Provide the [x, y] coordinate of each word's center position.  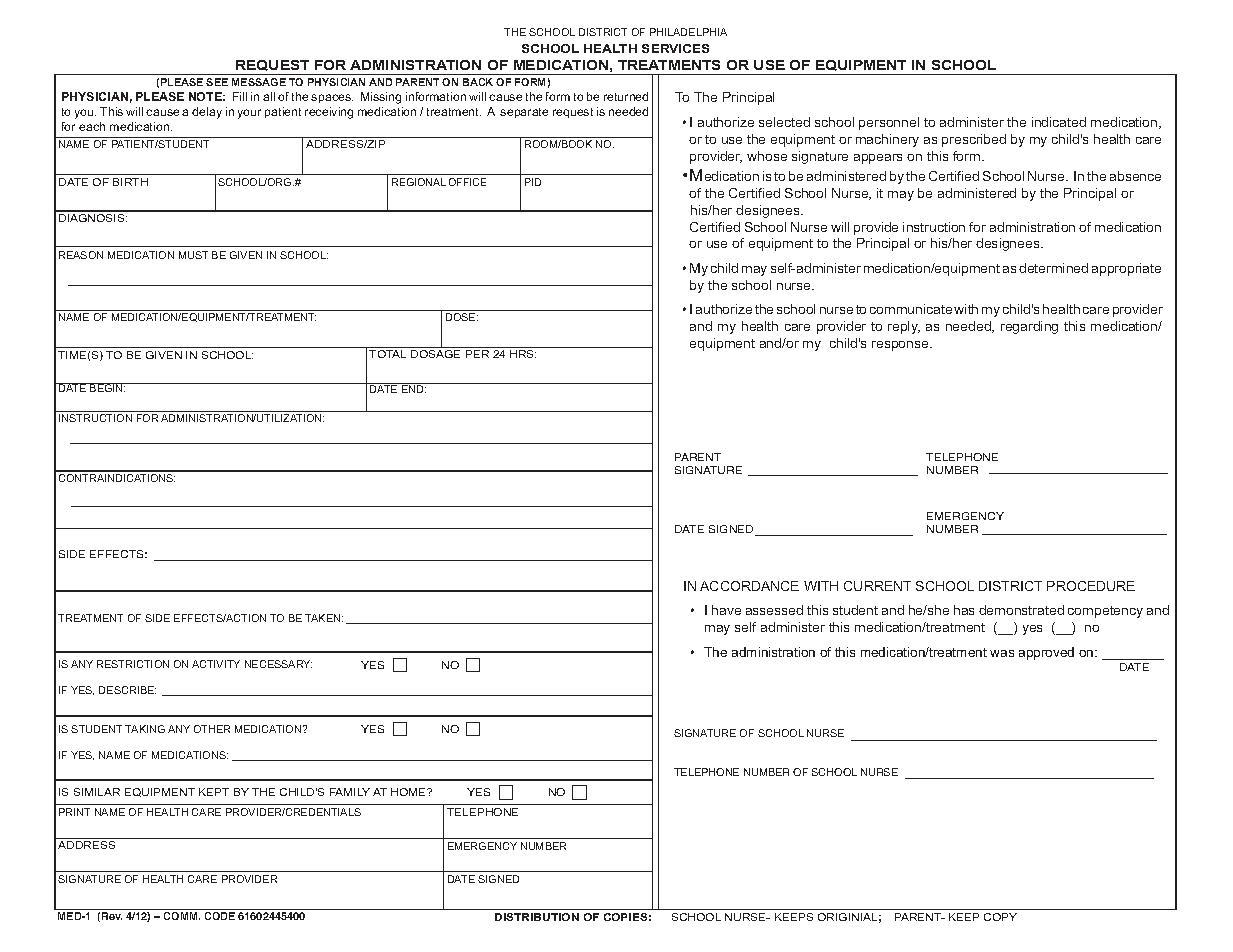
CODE [220, 916]
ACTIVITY [216, 664]
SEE [217, 82]
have [726, 610]
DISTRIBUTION [537, 917]
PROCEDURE [1091, 586]
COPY [1000, 917]
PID [533, 182]
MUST [193, 255]
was [1002, 653]
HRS [523, 354]
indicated [1059, 122]
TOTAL [387, 354]
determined [1053, 268]
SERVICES [675, 48]
